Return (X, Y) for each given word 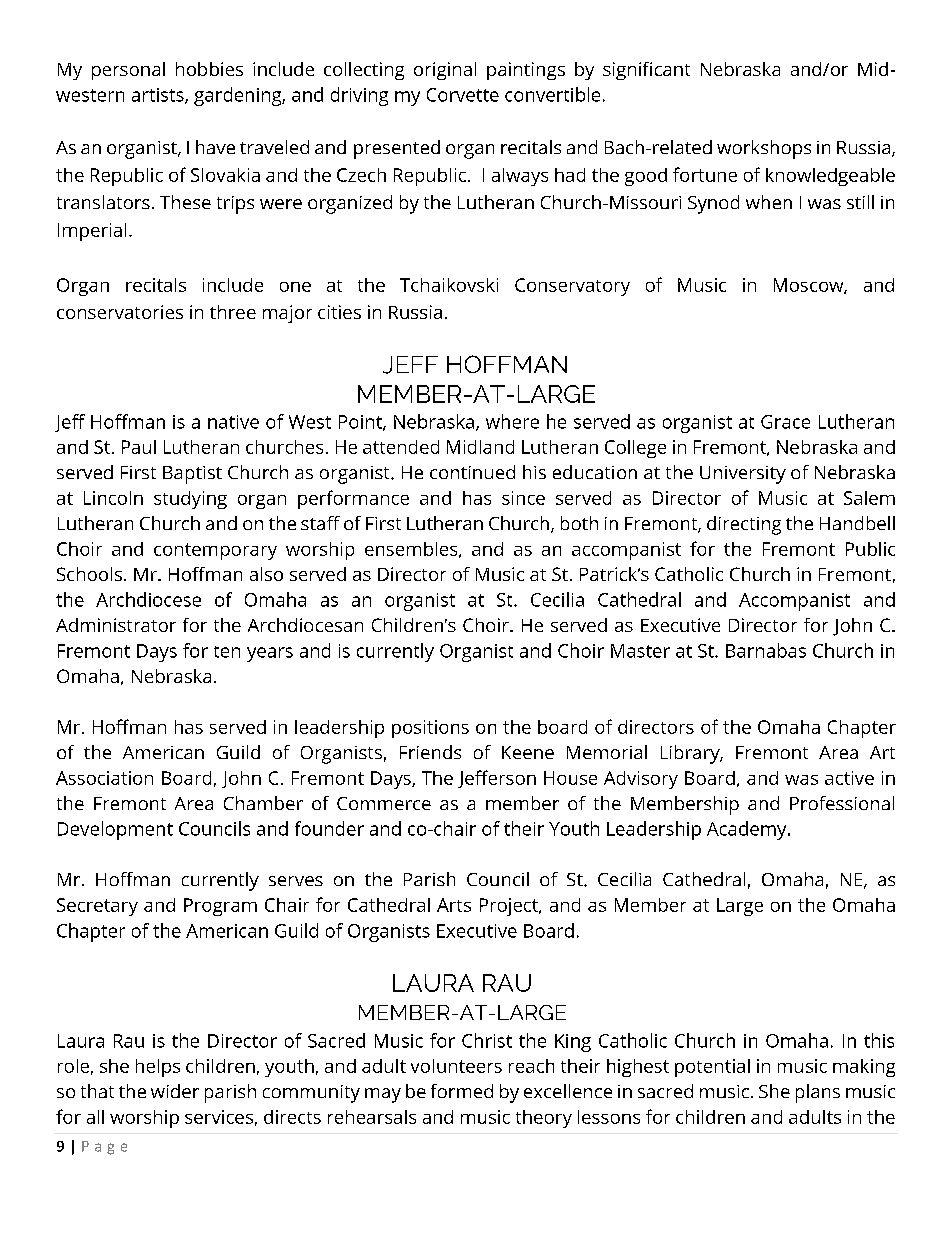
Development (115, 830)
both (579, 523)
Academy (748, 830)
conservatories (120, 312)
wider (175, 1091)
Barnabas (766, 650)
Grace (785, 422)
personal (128, 71)
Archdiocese (148, 599)
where (512, 421)
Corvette (463, 95)
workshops (764, 149)
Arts (454, 905)
